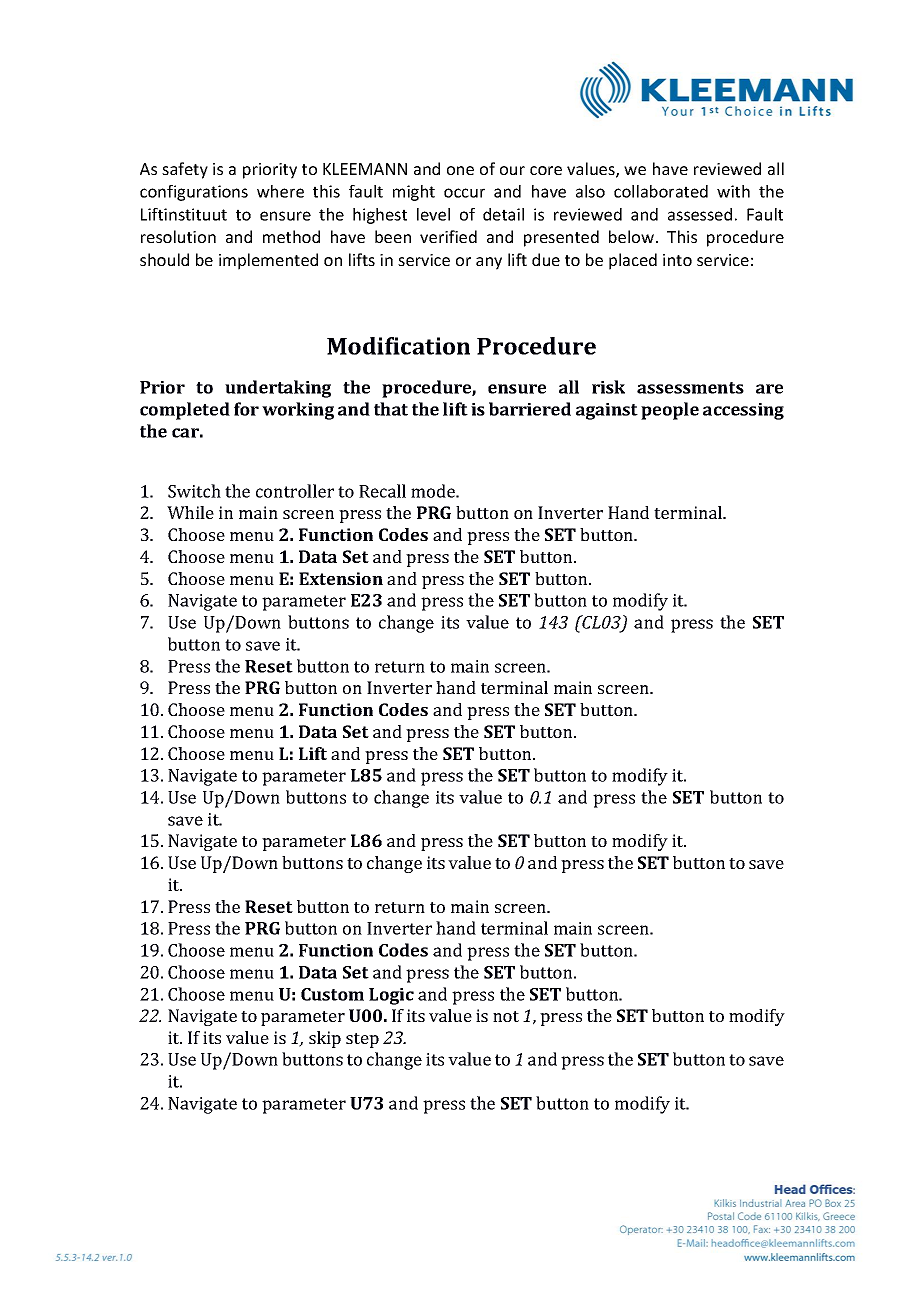  What do you see at coordinates (382, 491) in the screenshot?
I see `Recall` at bounding box center [382, 491].
